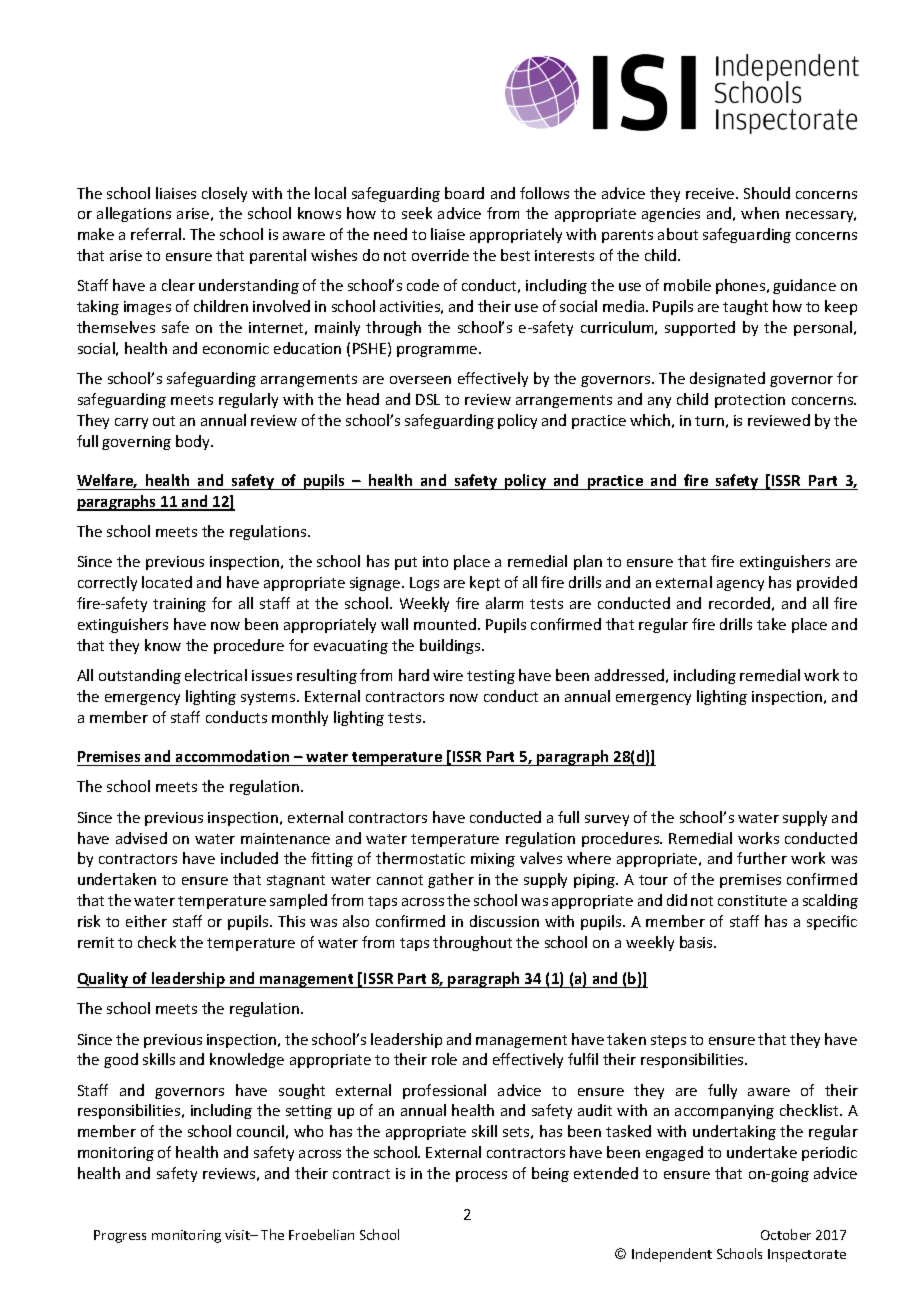 The width and height of the screenshot is (924, 1308). Describe the element at coordinates (481, 1176) in the screenshot. I see `process` at that location.
